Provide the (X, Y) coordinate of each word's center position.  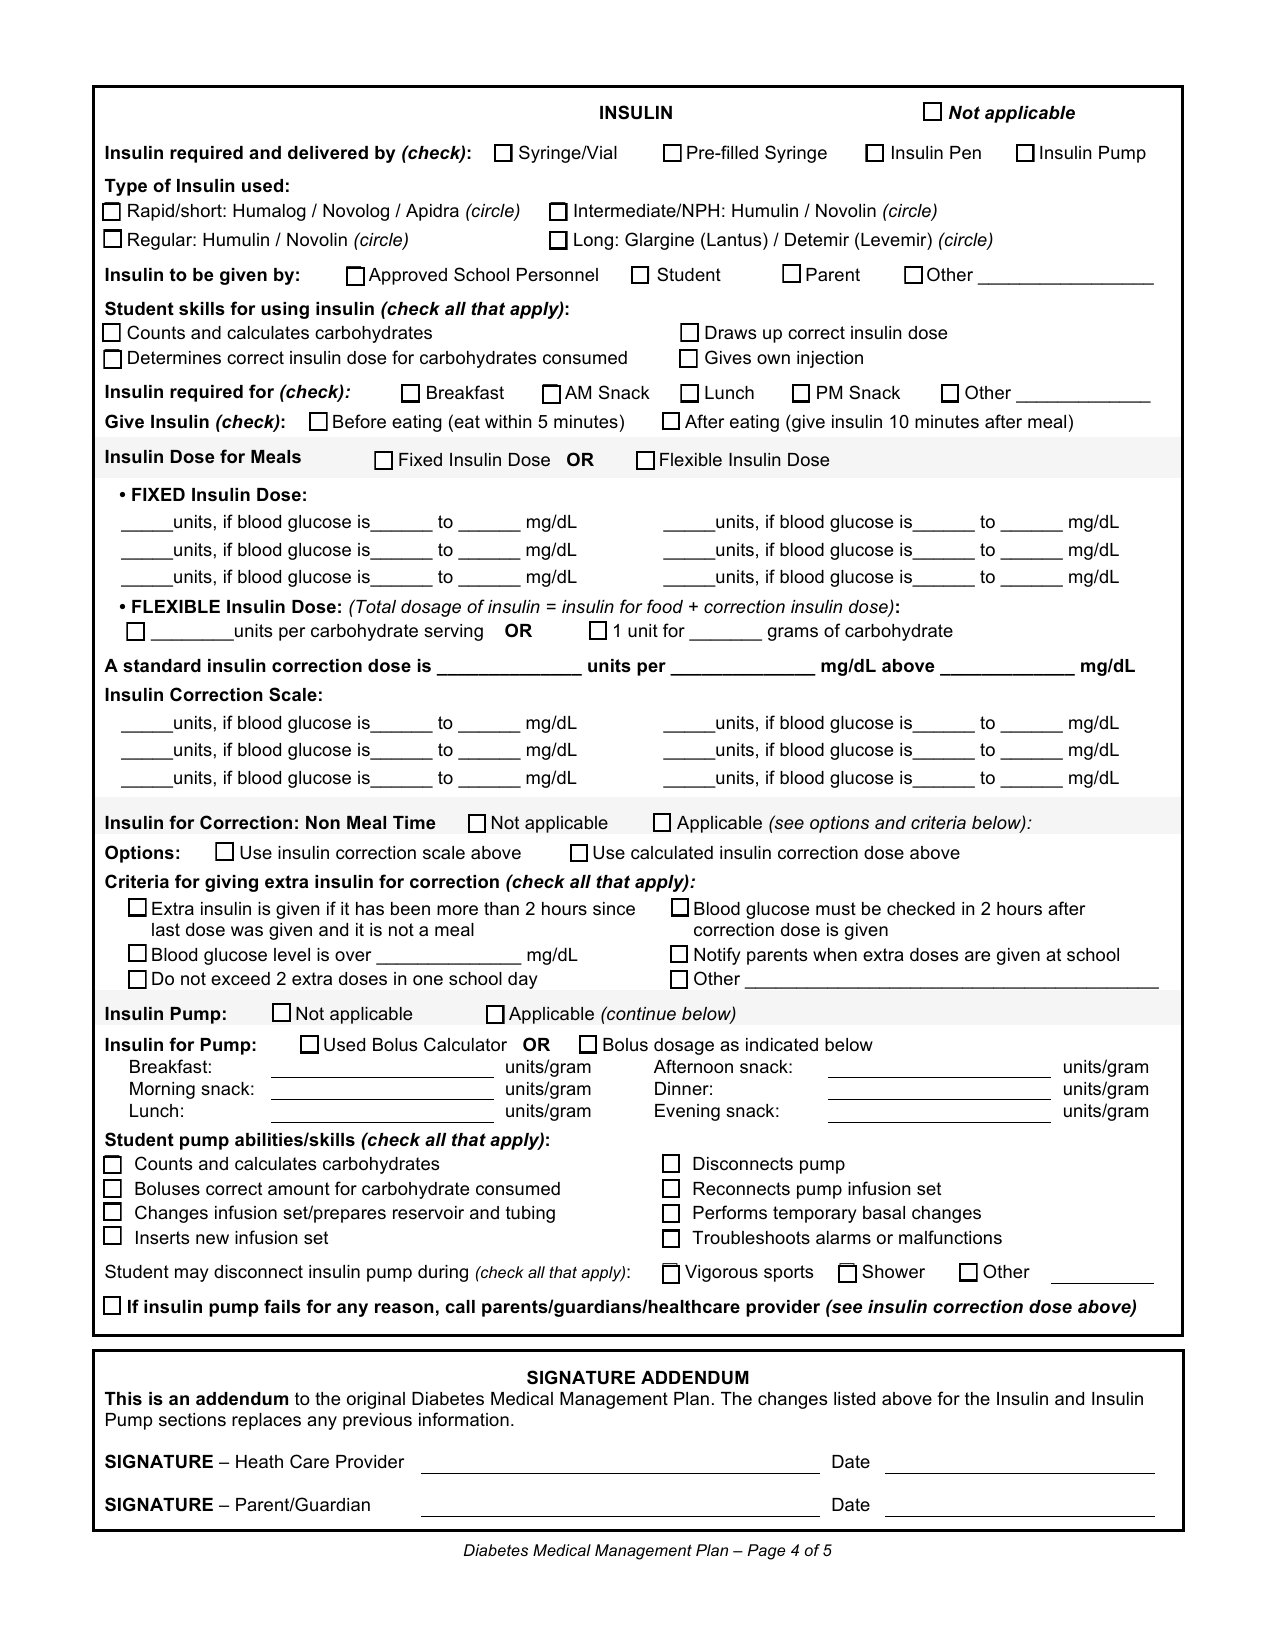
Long (593, 241)
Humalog (269, 212)
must (836, 908)
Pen (965, 153)
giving (231, 883)
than (501, 909)
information (464, 1419)
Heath (259, 1462)
